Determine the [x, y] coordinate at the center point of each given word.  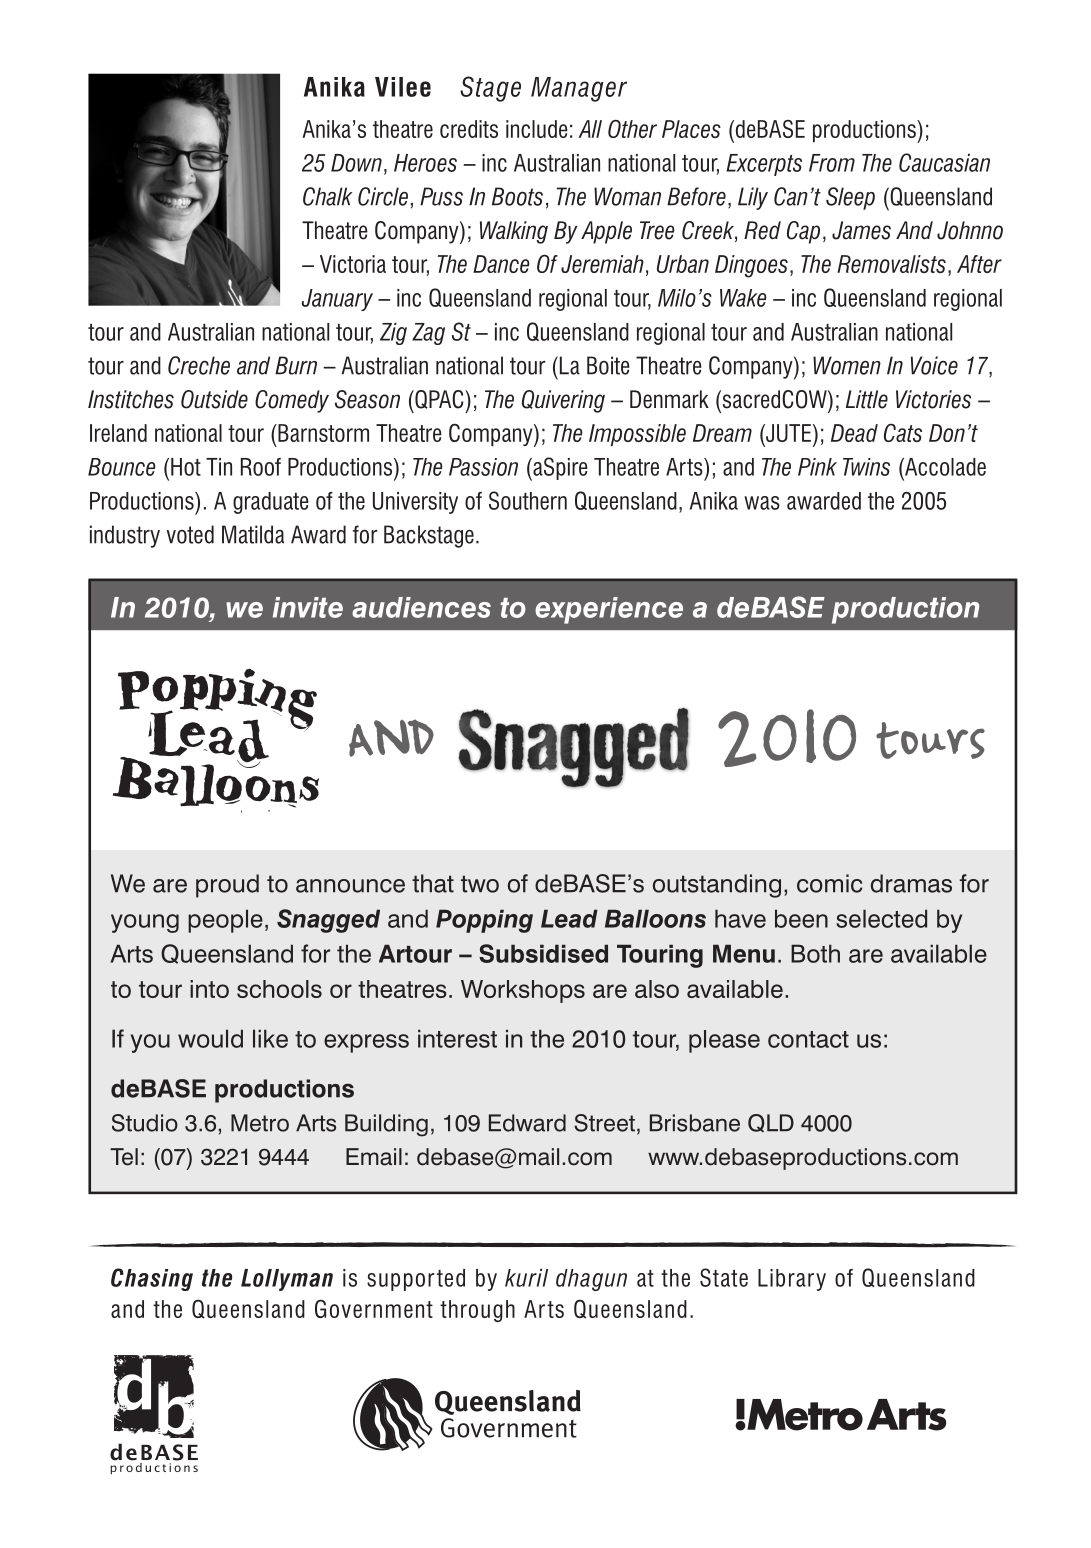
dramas [911, 883]
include [537, 129]
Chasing [152, 1279]
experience [609, 610]
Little [867, 399]
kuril [526, 1278]
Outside [214, 399]
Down [356, 163]
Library [792, 1280]
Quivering [563, 401]
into [209, 989]
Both [815, 953]
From [832, 163]
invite [308, 607]
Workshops [523, 991]
